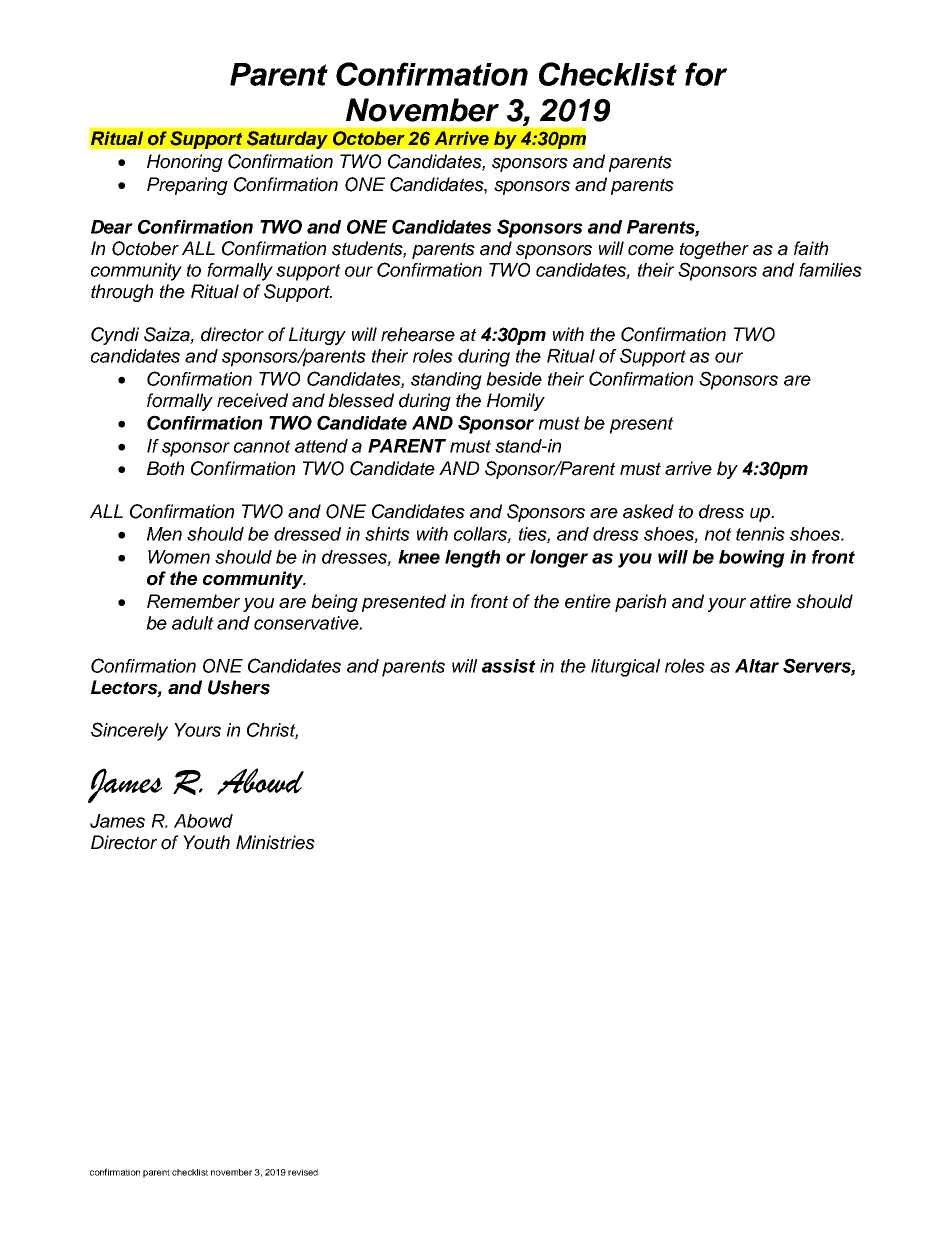  What do you see at coordinates (206, 842) in the document?
I see `Youth` at bounding box center [206, 842].
